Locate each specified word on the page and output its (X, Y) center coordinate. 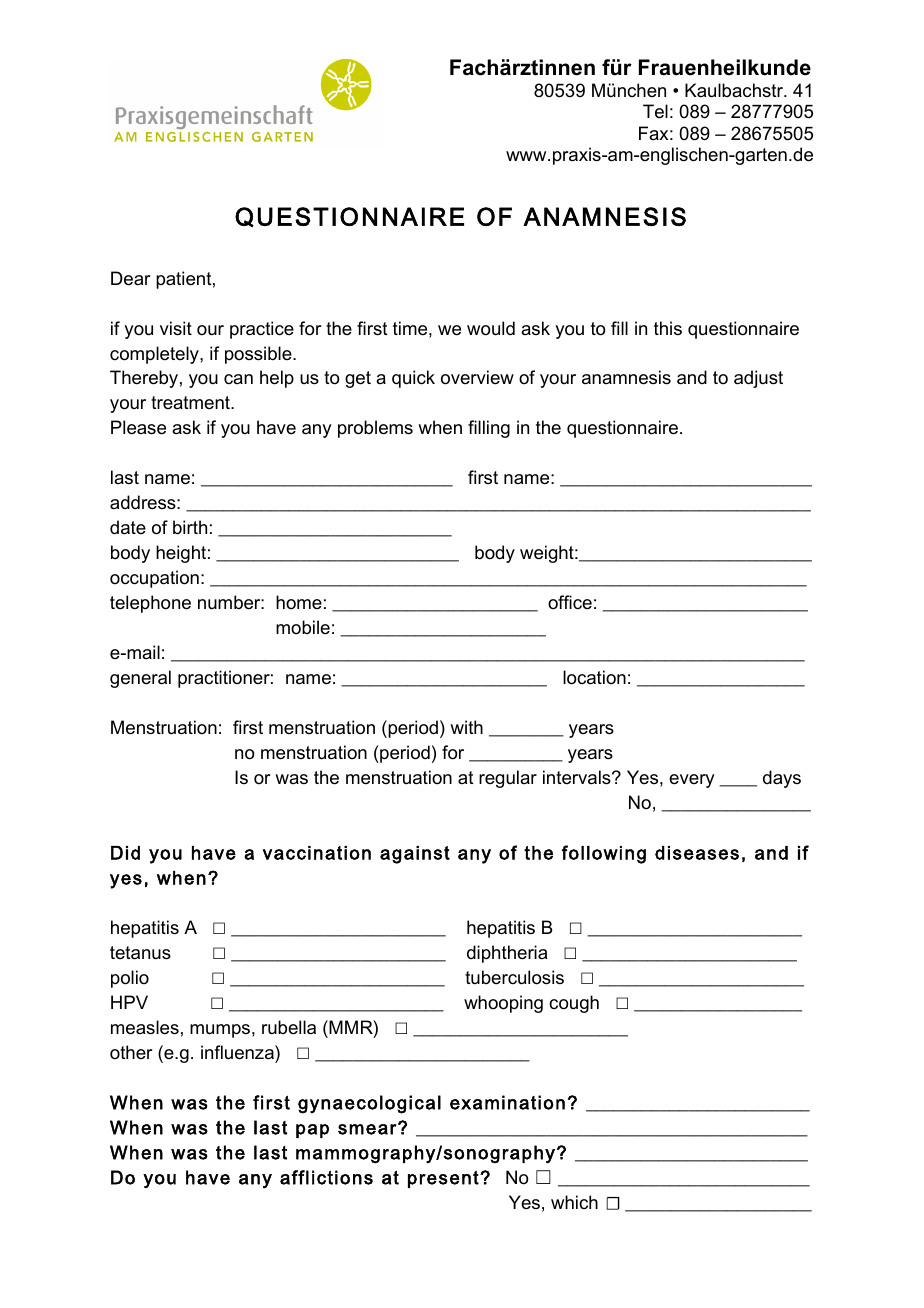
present (444, 1179)
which (574, 1202)
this (668, 328)
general (140, 679)
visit (176, 328)
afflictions (326, 1177)
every (692, 781)
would (491, 328)
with (466, 727)
